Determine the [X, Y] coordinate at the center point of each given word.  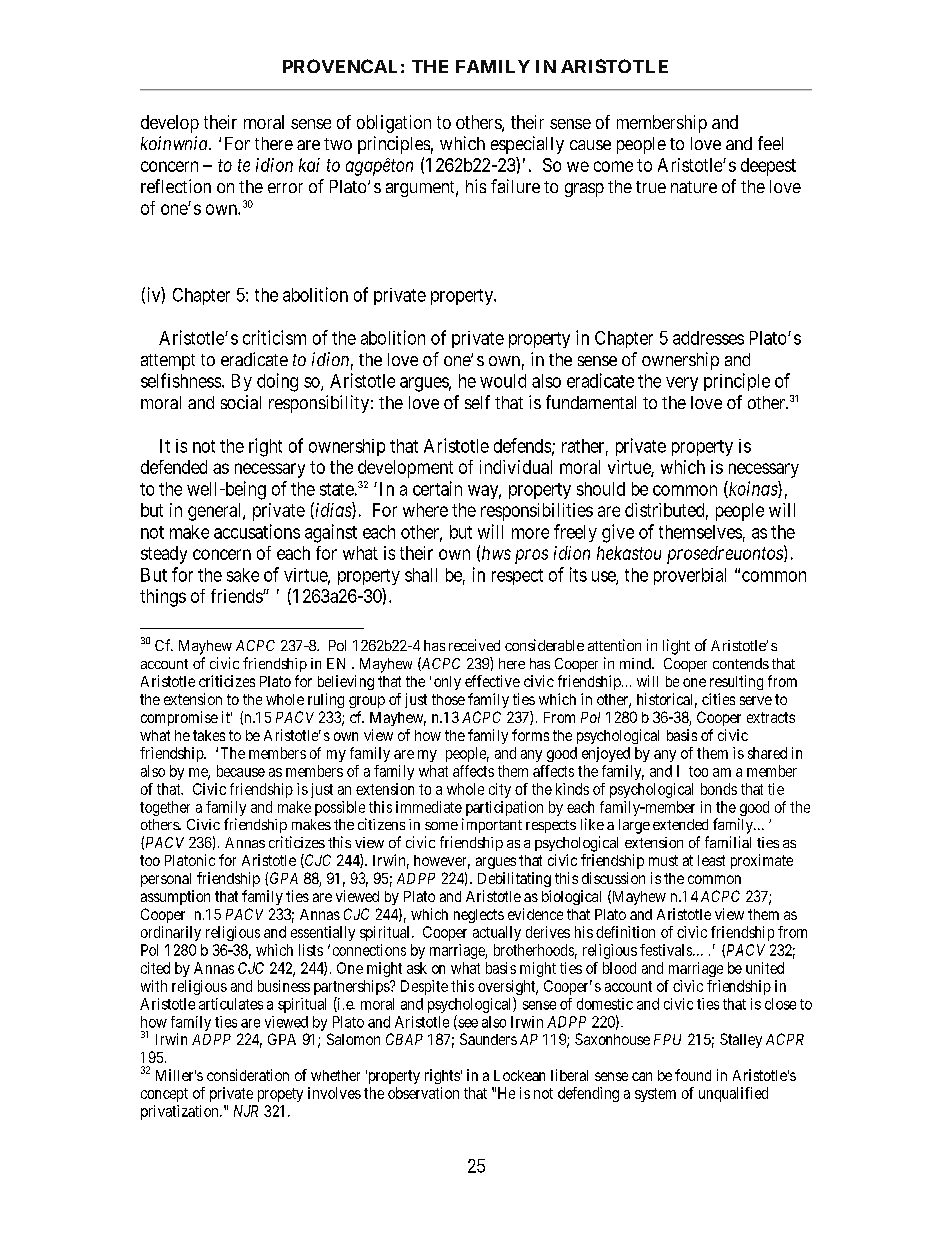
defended [174, 467]
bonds [719, 789]
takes [209, 735]
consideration [248, 1075]
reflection [176, 186]
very [682, 384]
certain [437, 488]
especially [527, 145]
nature [694, 187]
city [500, 790]
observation [423, 1093]
